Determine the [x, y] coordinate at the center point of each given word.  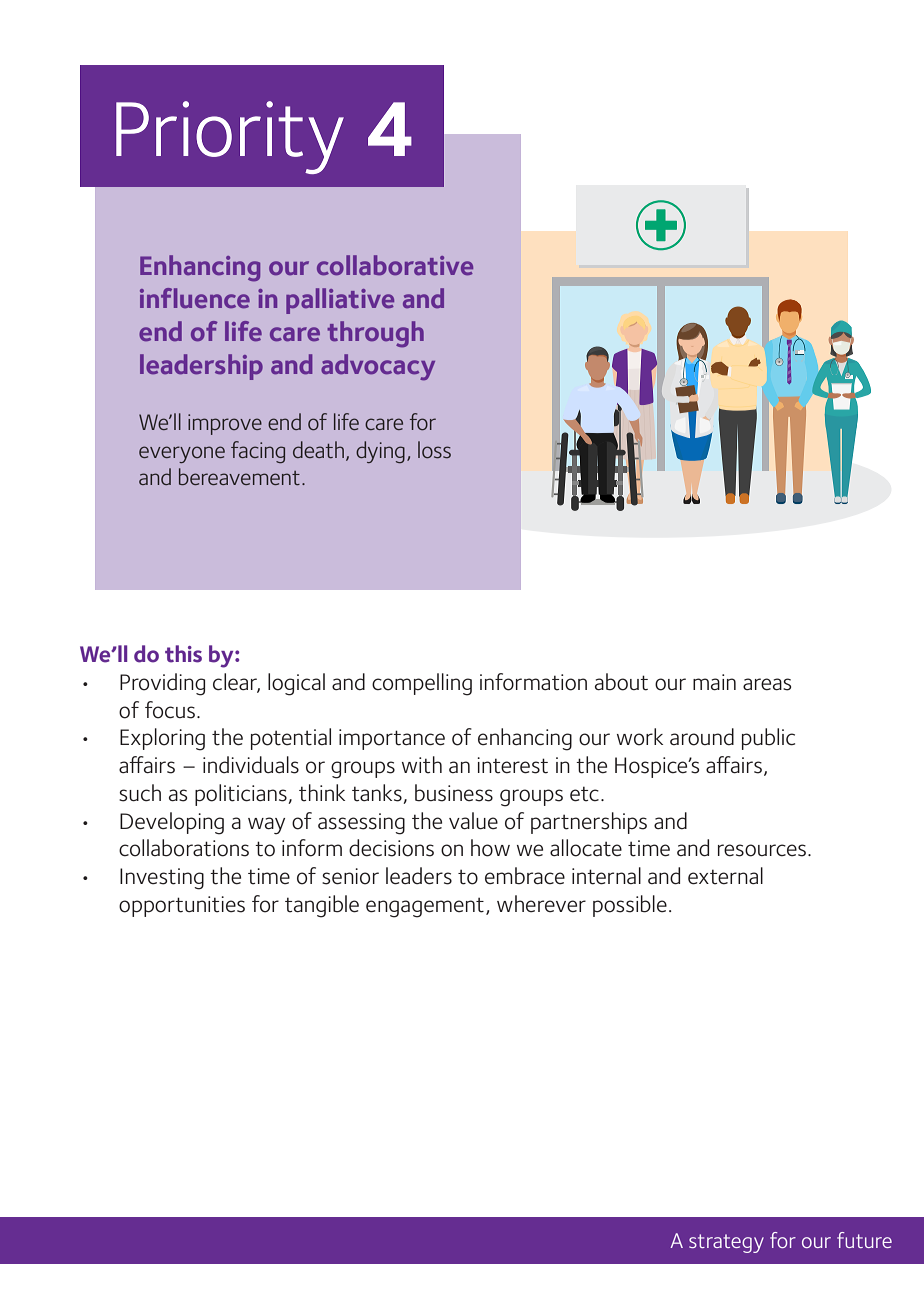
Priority [230, 137]
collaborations [184, 848]
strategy [726, 1243]
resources [762, 850]
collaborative [395, 265]
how [490, 848]
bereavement [239, 476]
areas [767, 684]
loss [434, 450]
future [864, 1240]
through [375, 334]
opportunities [182, 906]
